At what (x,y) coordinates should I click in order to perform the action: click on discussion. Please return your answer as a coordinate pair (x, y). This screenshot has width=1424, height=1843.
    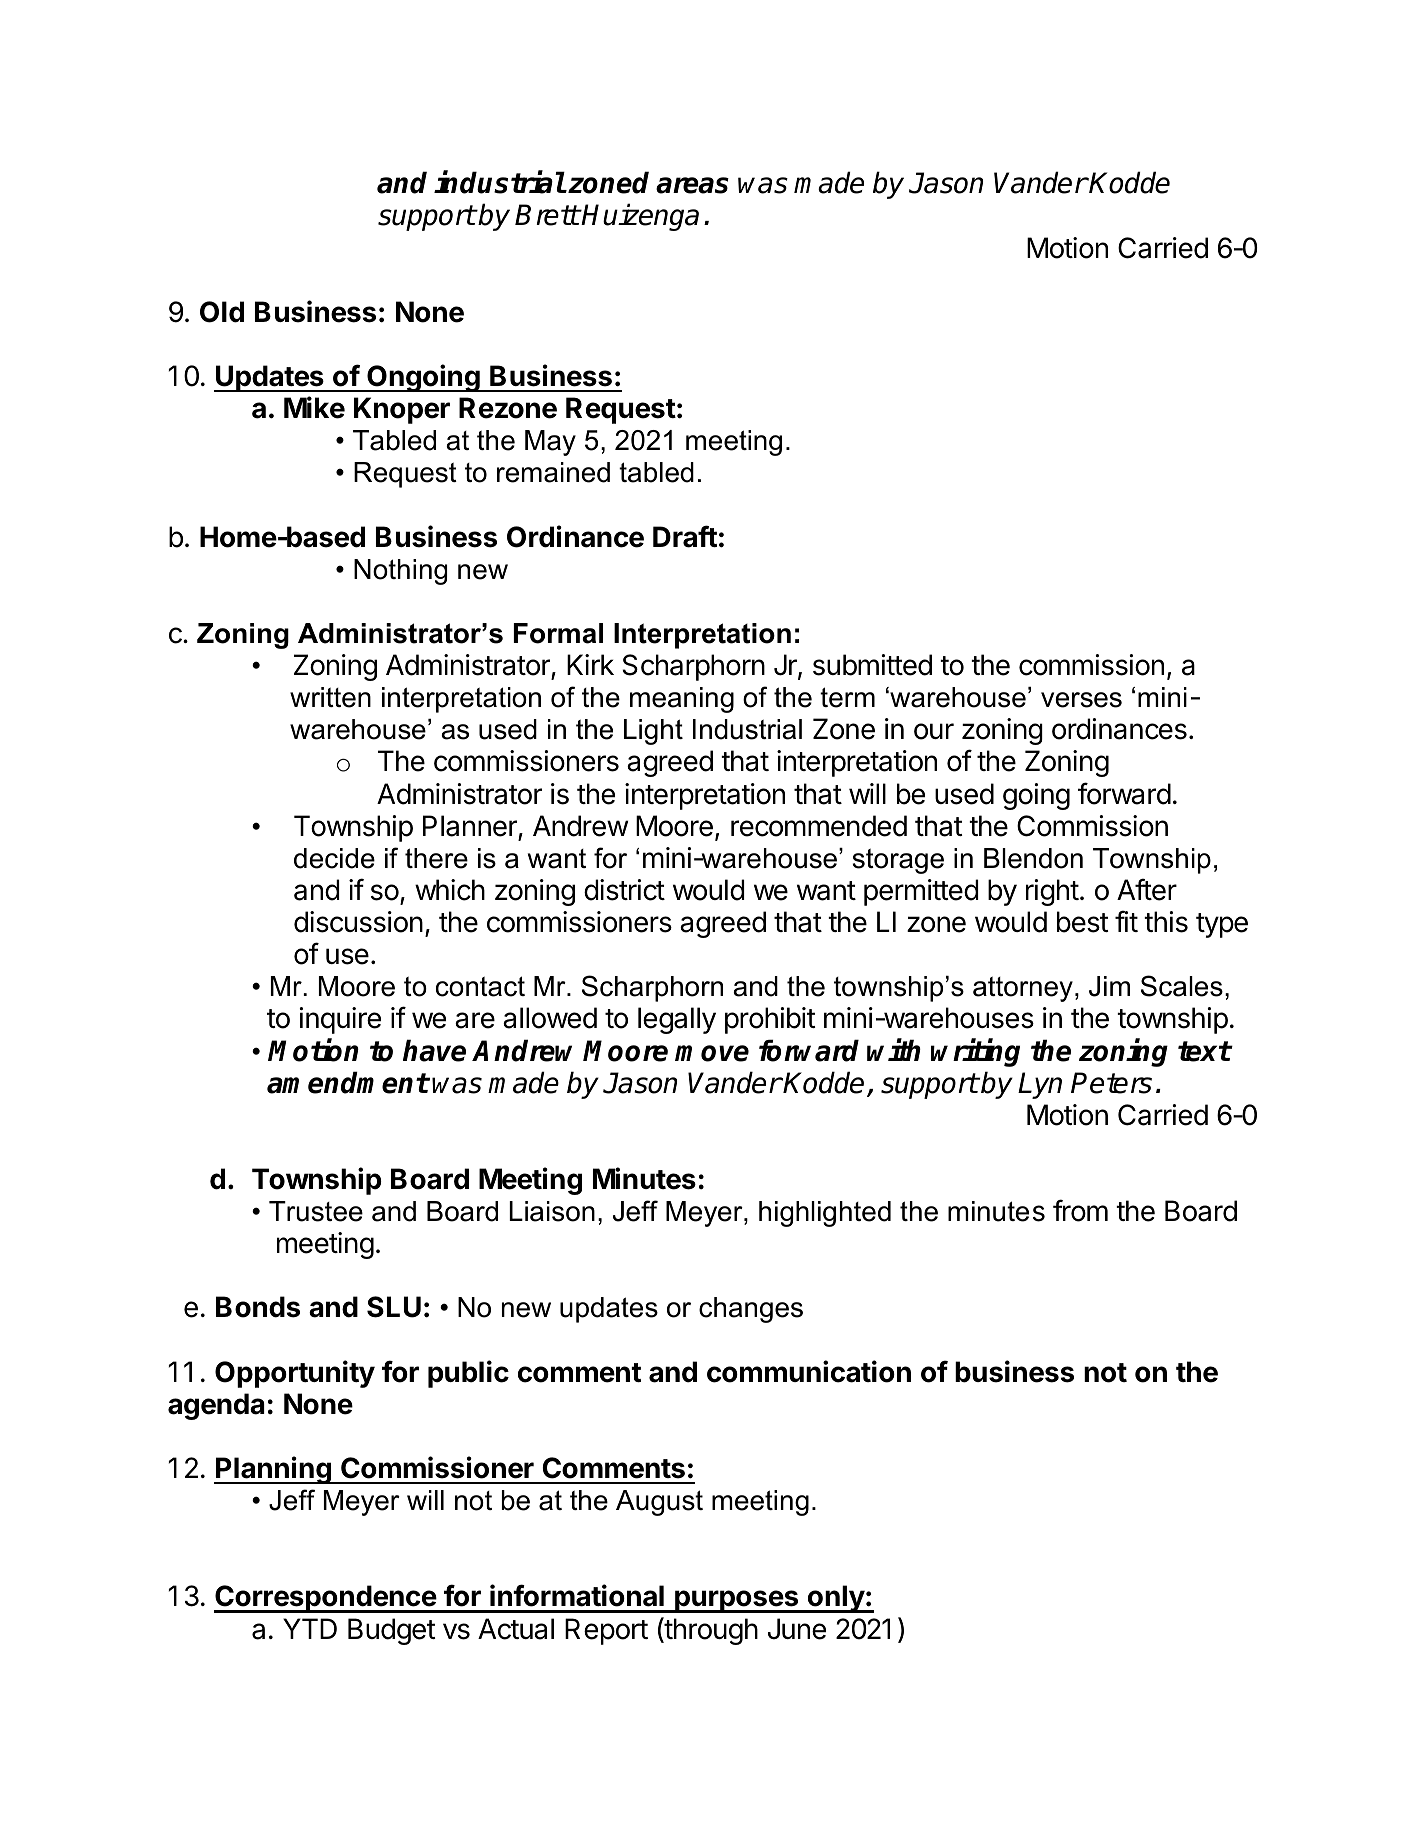
    Looking at the image, I should click on (358, 922).
